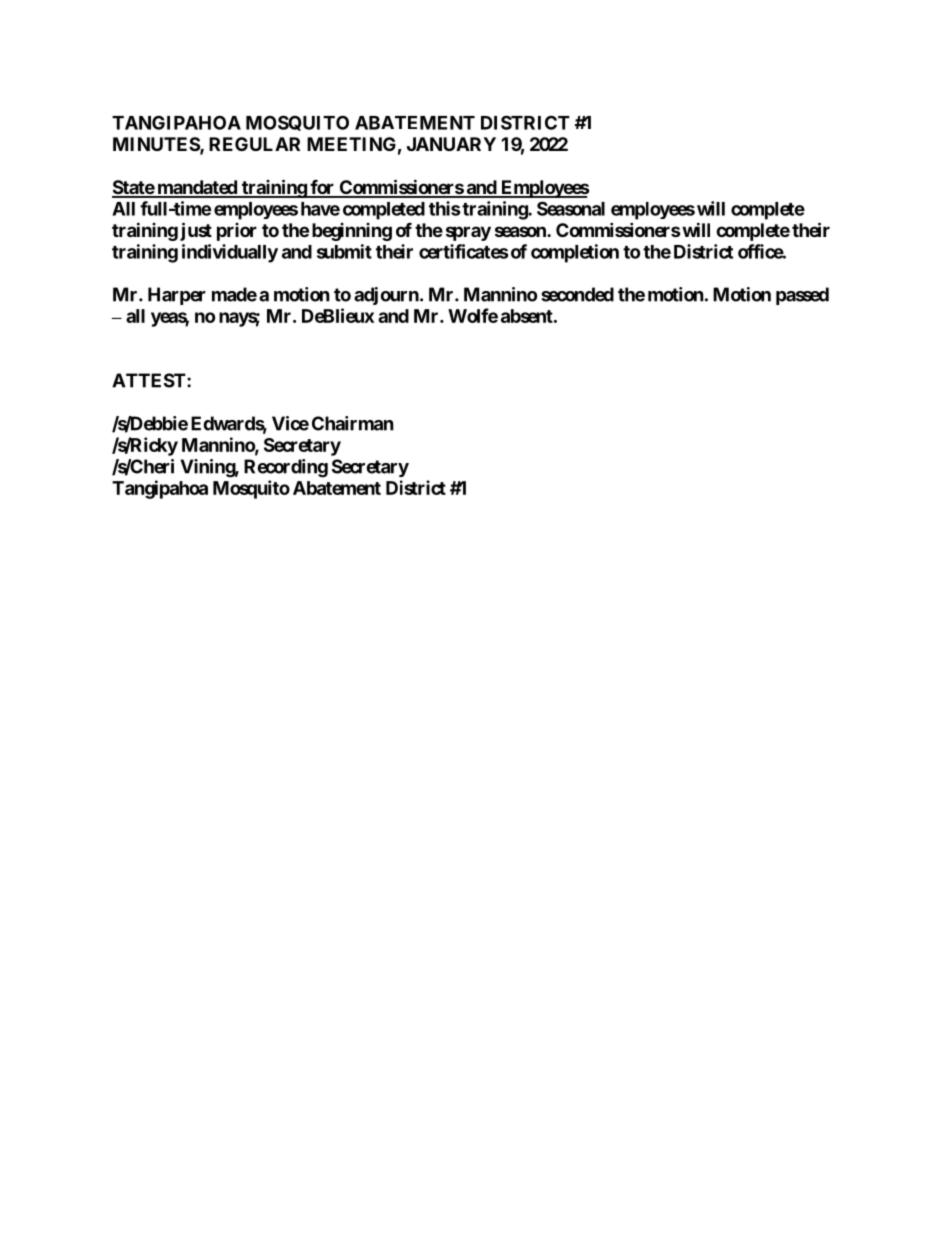 This document has height=1233, width=952. I want to click on Harper, so click(177, 296).
